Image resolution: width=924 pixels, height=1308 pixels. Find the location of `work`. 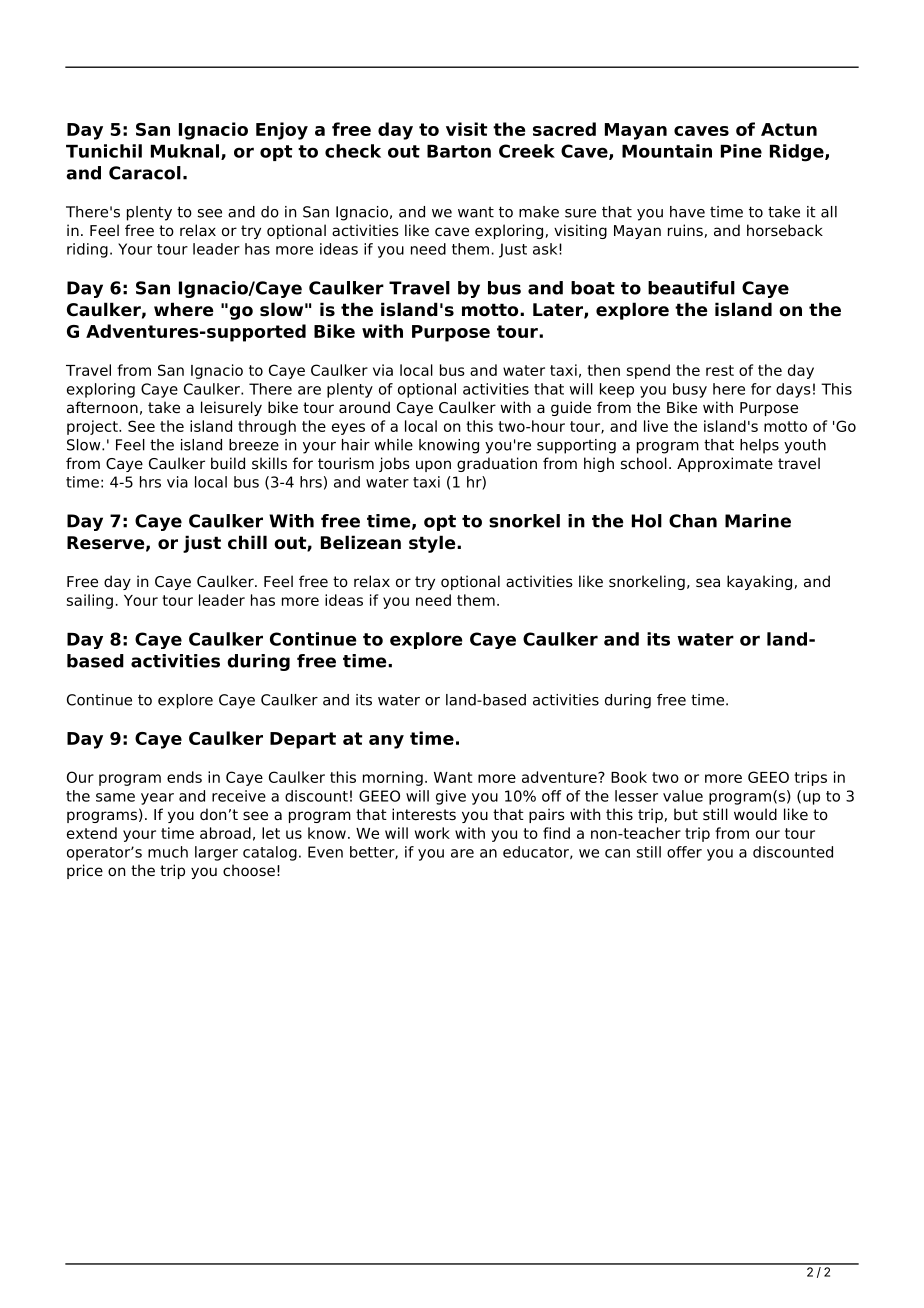

work is located at coordinates (432, 833).
